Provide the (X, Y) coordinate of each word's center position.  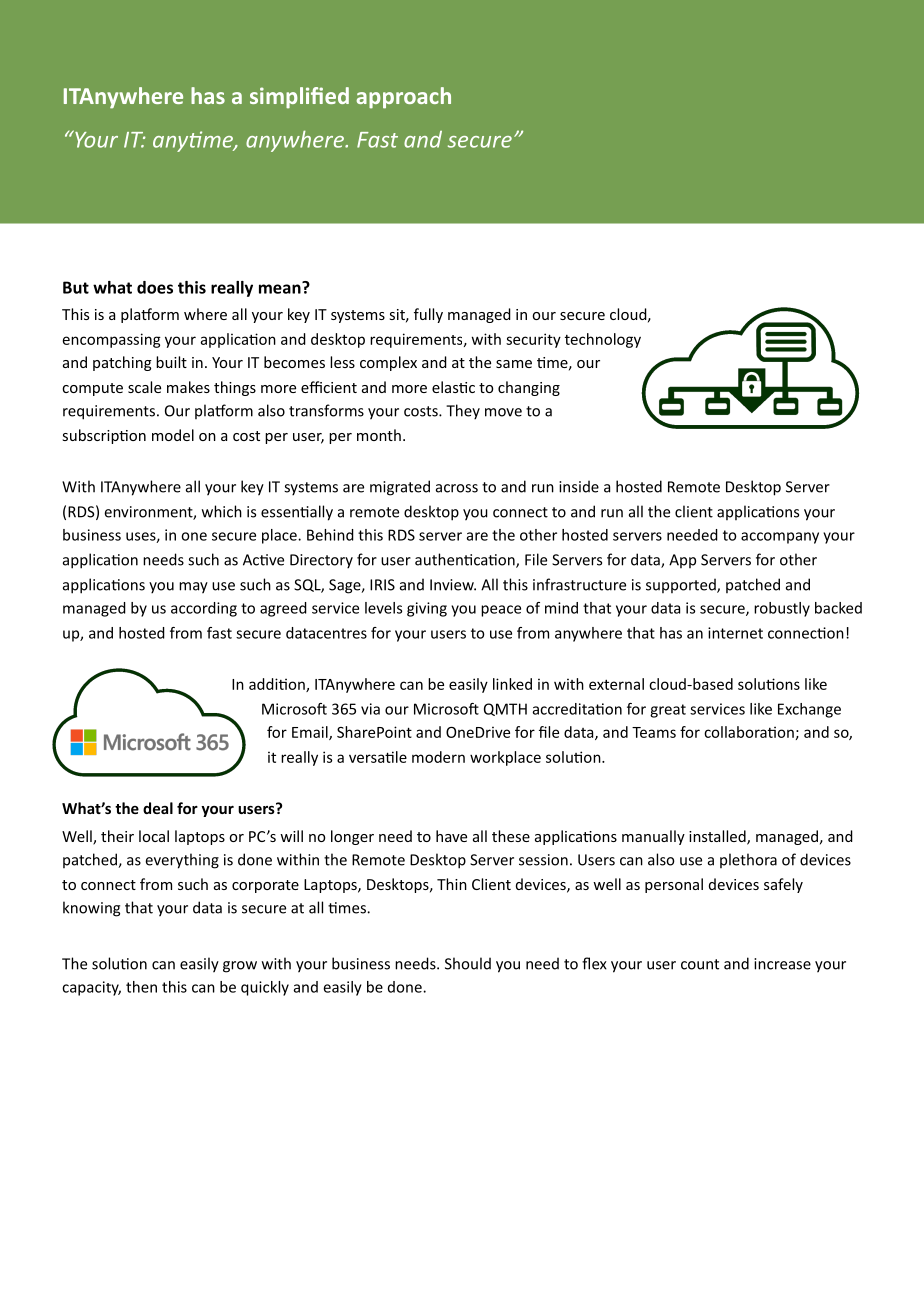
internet (735, 633)
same (514, 364)
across (457, 488)
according (204, 609)
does (155, 287)
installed (718, 837)
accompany (780, 538)
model (173, 435)
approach (403, 98)
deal (158, 808)
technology (603, 340)
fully (428, 315)
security (533, 340)
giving (427, 609)
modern (438, 757)
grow (240, 967)
